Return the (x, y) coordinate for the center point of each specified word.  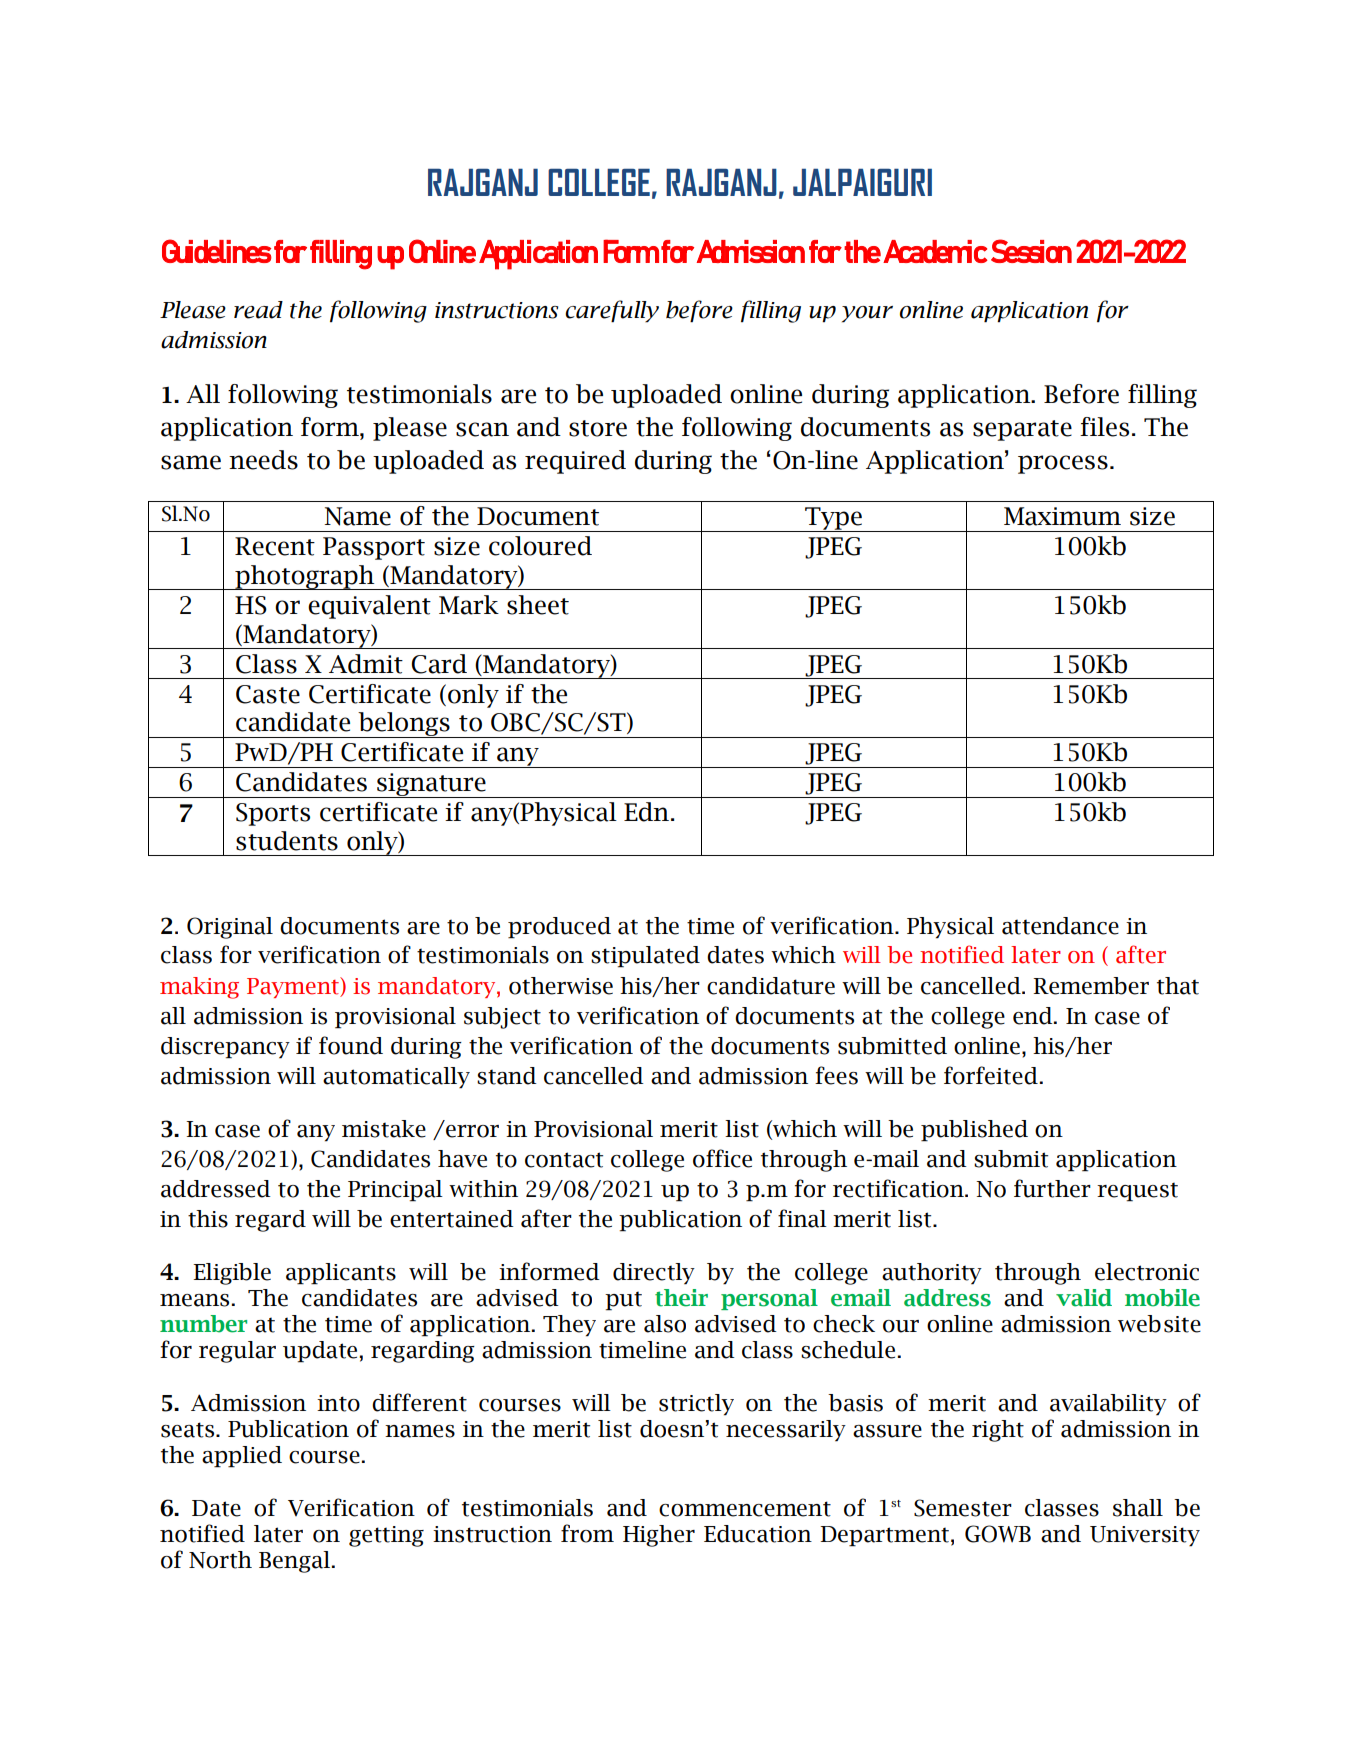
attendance (1060, 926)
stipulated (645, 957)
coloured (540, 546)
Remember (1091, 986)
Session (1031, 251)
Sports (273, 814)
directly (654, 1274)
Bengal (294, 1562)
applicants (341, 1274)
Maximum (1062, 516)
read (258, 310)
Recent (275, 546)
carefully (612, 311)
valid (1084, 1298)
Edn (646, 812)
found (351, 1045)
